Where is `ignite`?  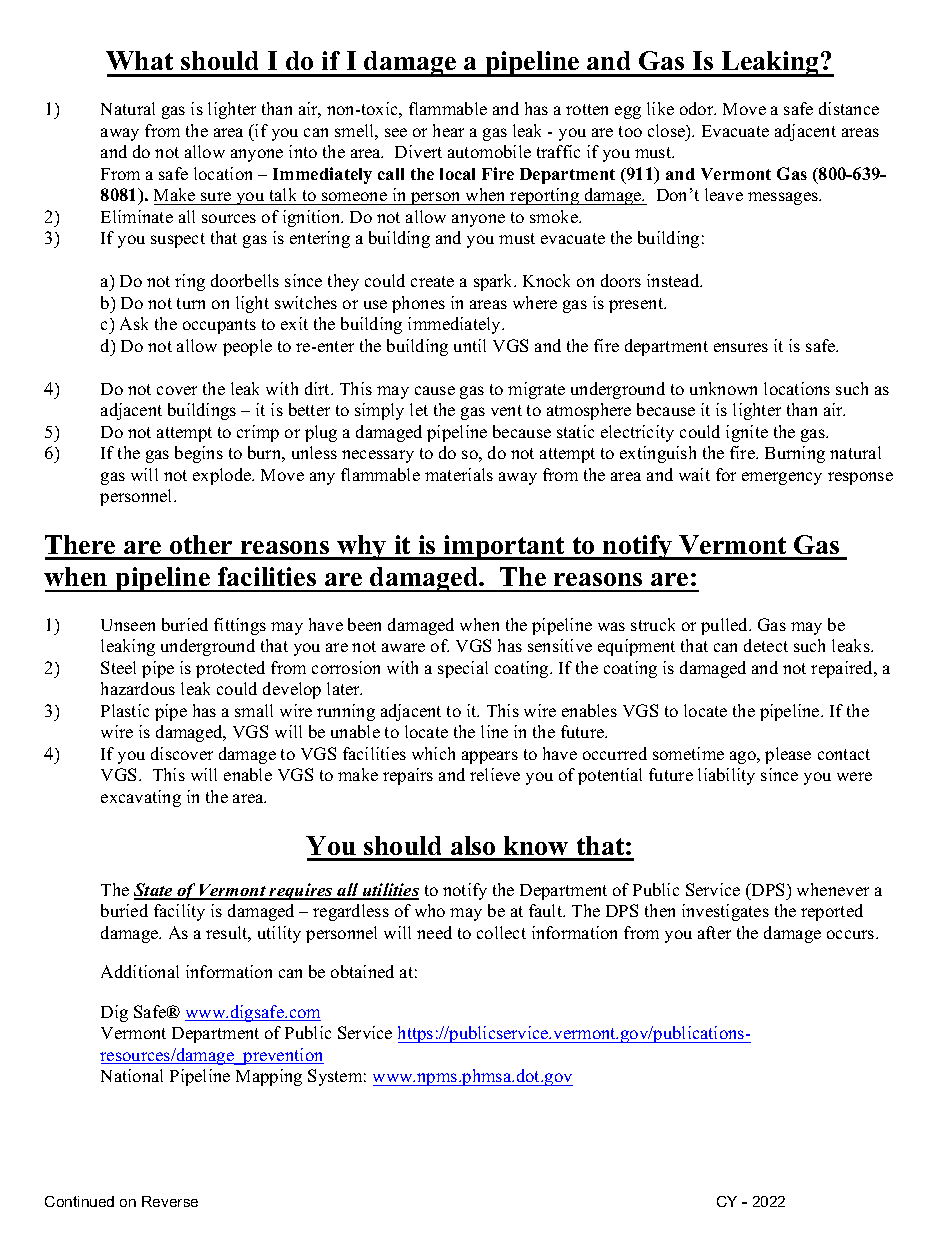 ignite is located at coordinates (747, 433).
